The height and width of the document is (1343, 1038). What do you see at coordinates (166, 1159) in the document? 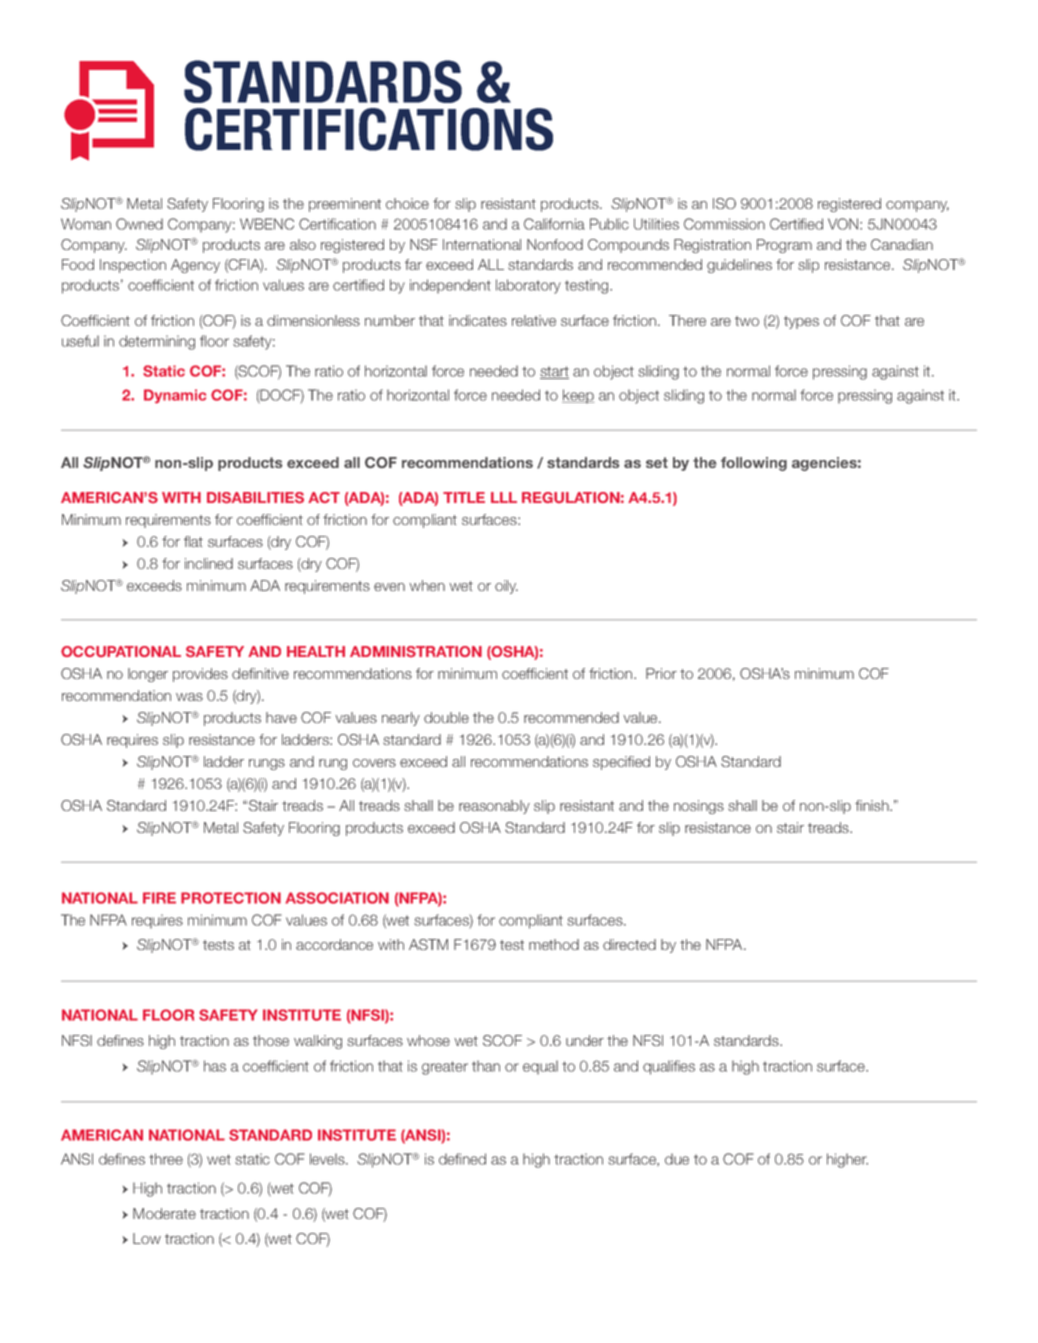
I see `three` at bounding box center [166, 1159].
